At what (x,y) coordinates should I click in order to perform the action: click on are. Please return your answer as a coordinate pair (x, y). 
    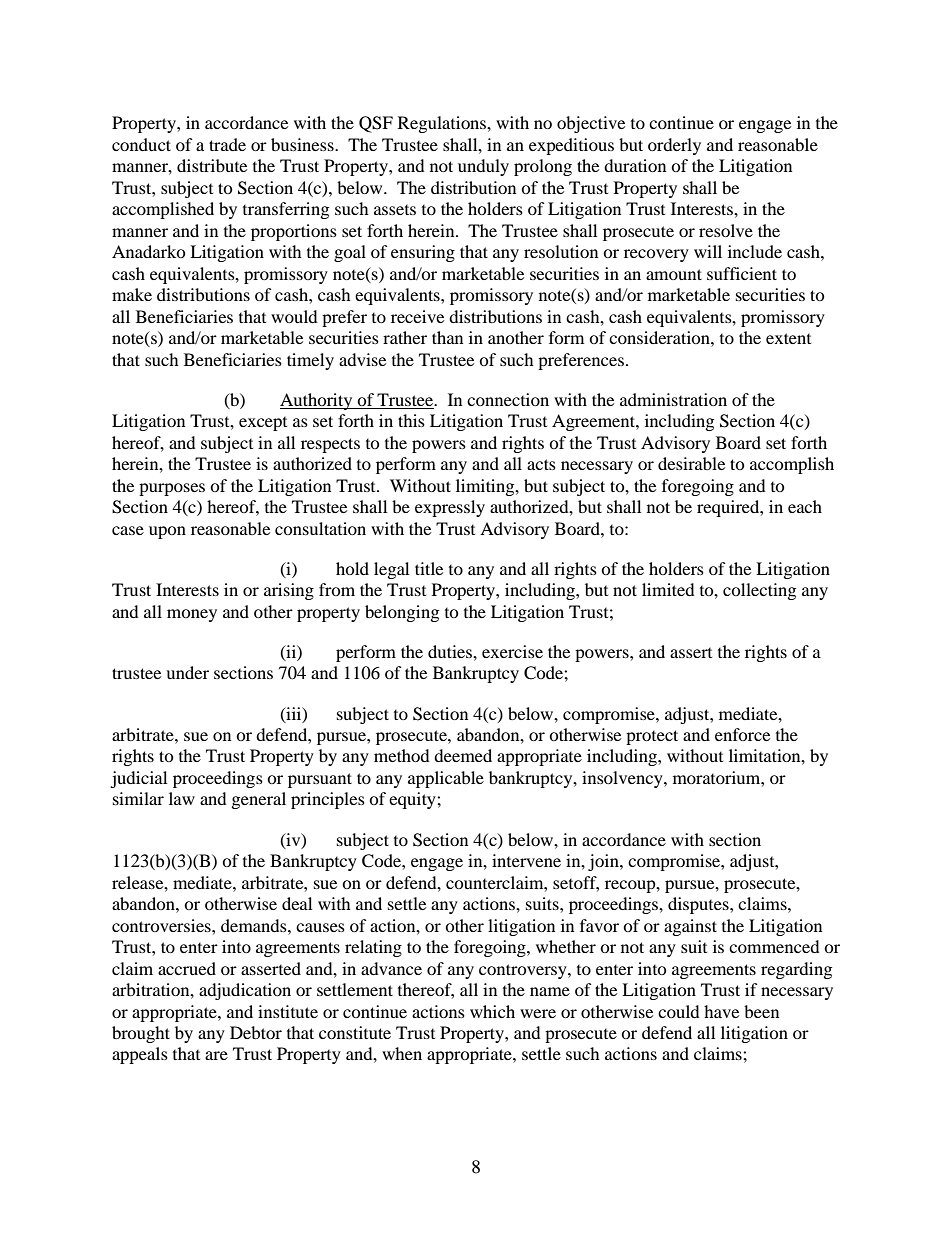
    Looking at the image, I should click on (216, 1055).
